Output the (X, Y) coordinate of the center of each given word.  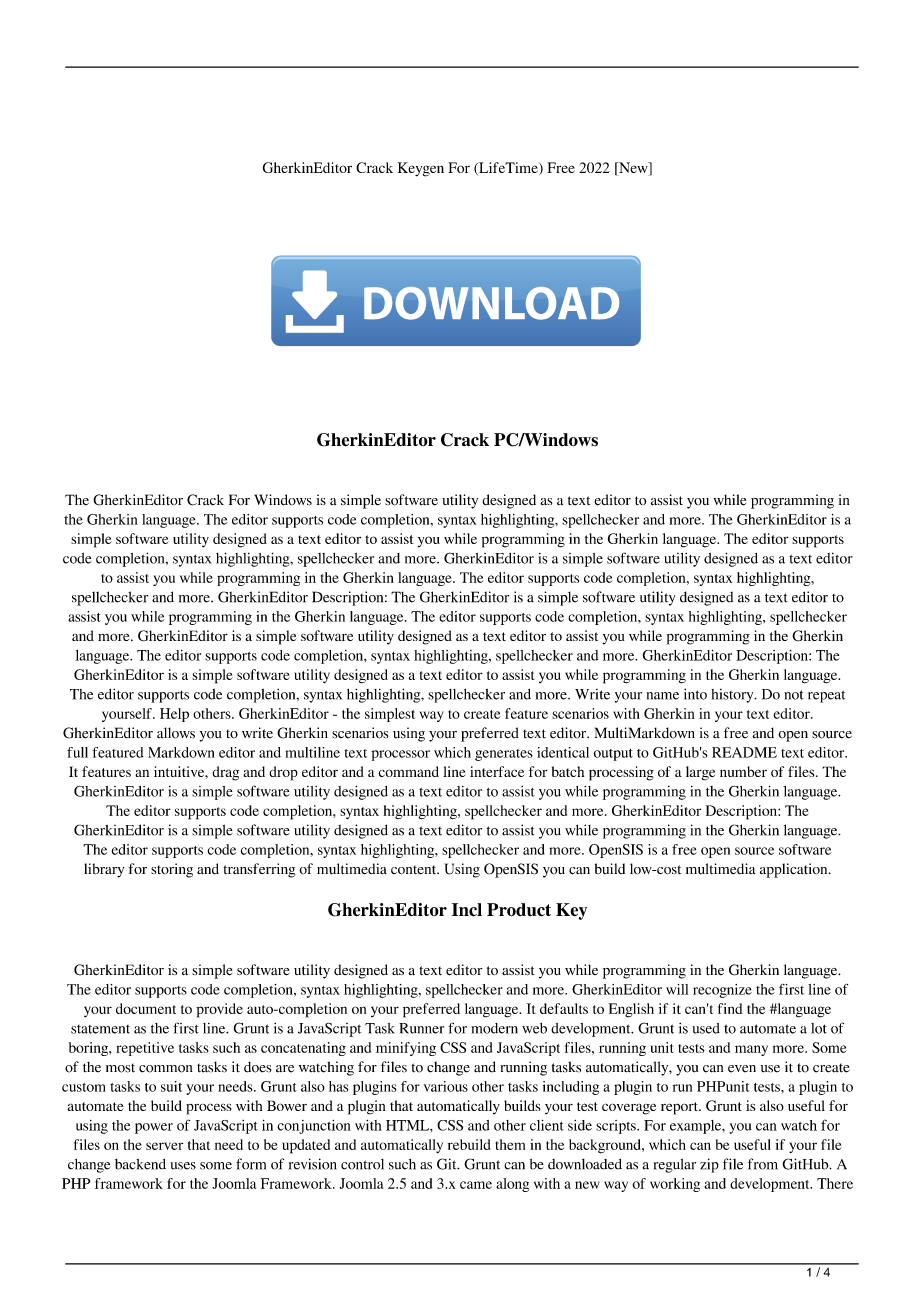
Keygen (421, 169)
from (763, 1164)
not (794, 695)
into (695, 694)
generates (504, 755)
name (662, 696)
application (795, 870)
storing (172, 870)
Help (174, 715)
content (415, 870)
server (165, 1146)
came (476, 1185)
